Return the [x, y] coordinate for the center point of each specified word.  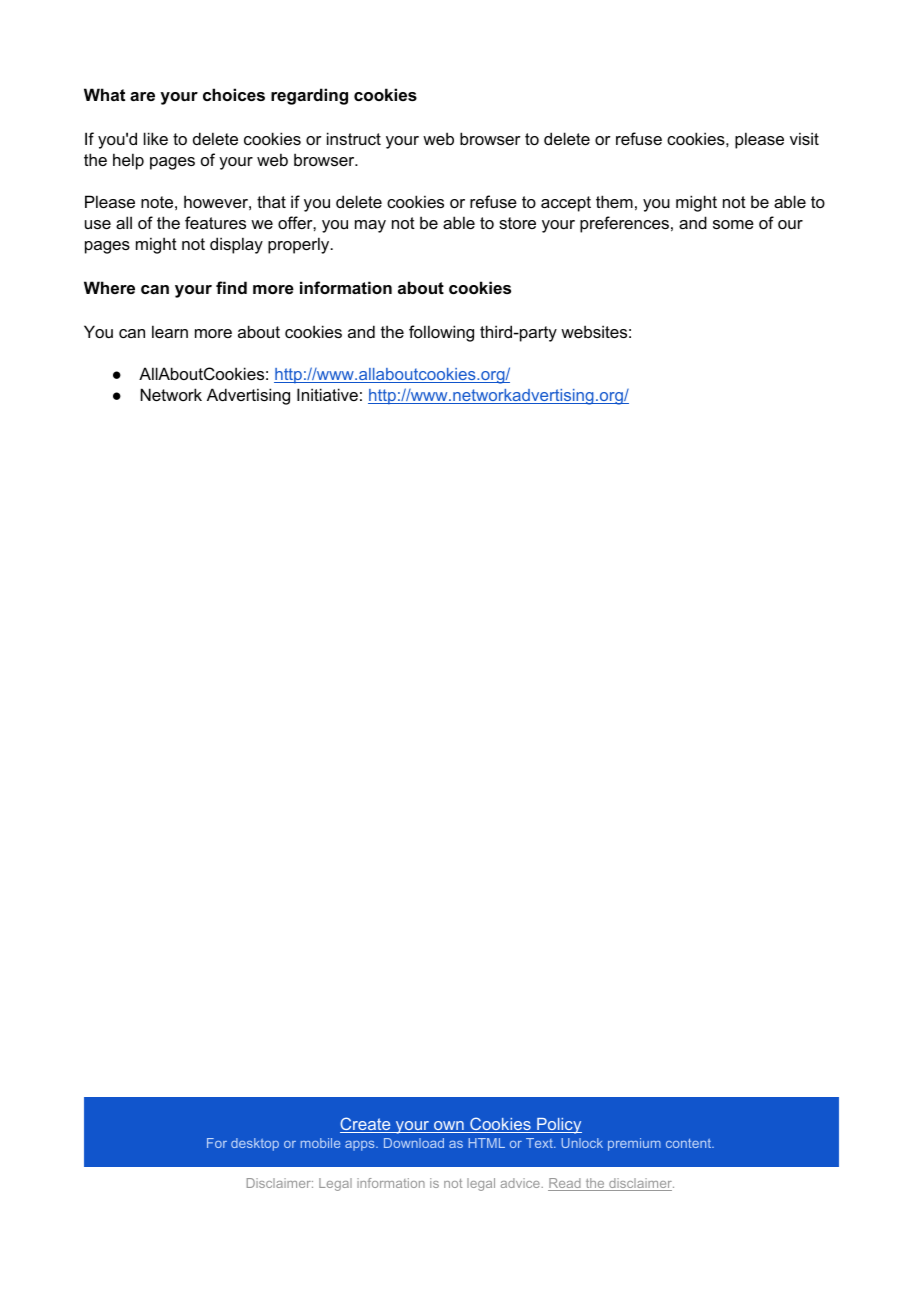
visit [804, 138]
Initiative [327, 394]
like [156, 138]
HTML [487, 1143]
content [690, 1143]
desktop [255, 1144]
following [441, 333]
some [733, 224]
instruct [354, 138]
